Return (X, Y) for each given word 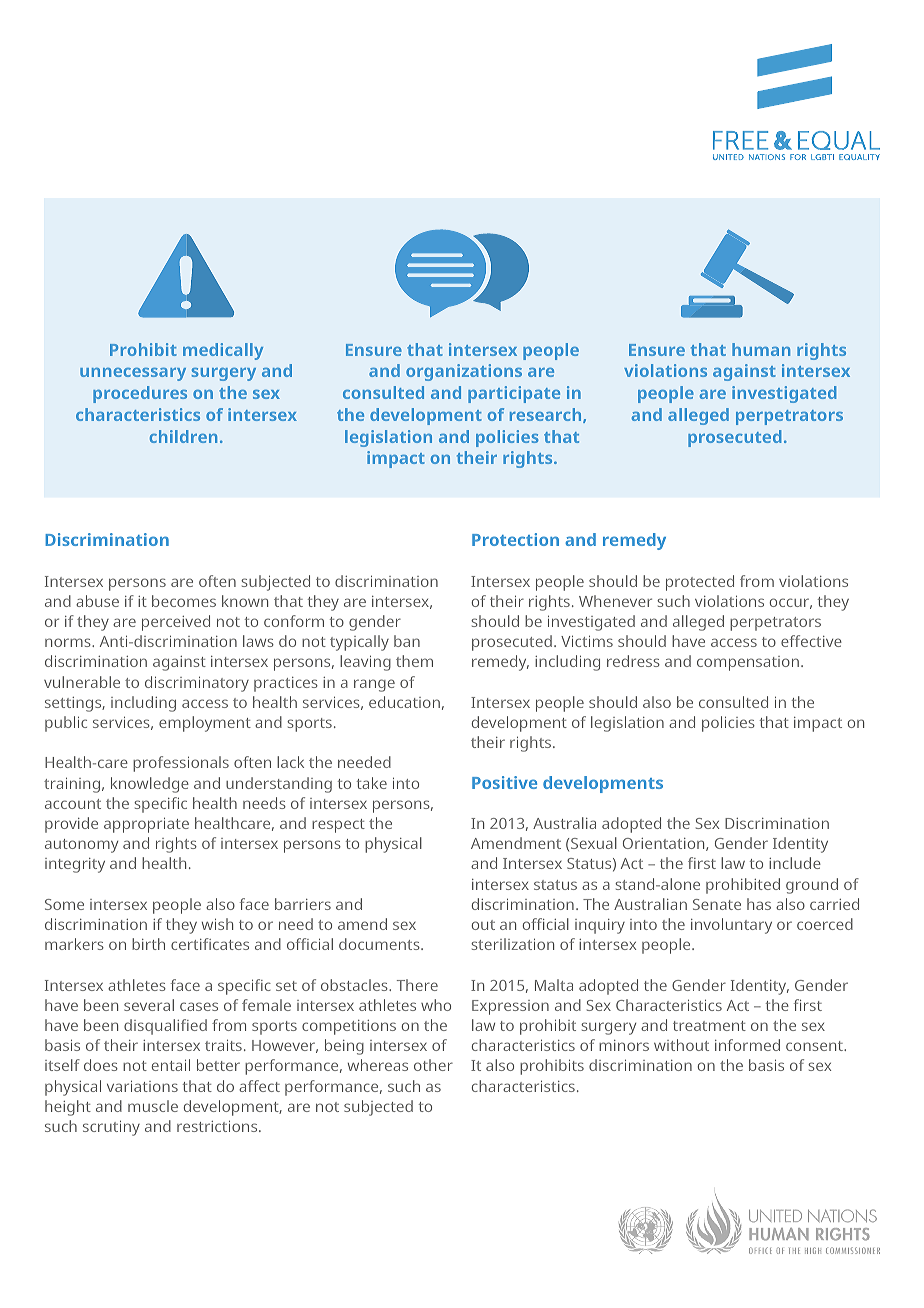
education (404, 702)
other (433, 1065)
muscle (153, 1106)
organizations (464, 372)
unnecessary (133, 374)
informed (747, 1045)
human (761, 349)
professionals (181, 764)
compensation (748, 663)
